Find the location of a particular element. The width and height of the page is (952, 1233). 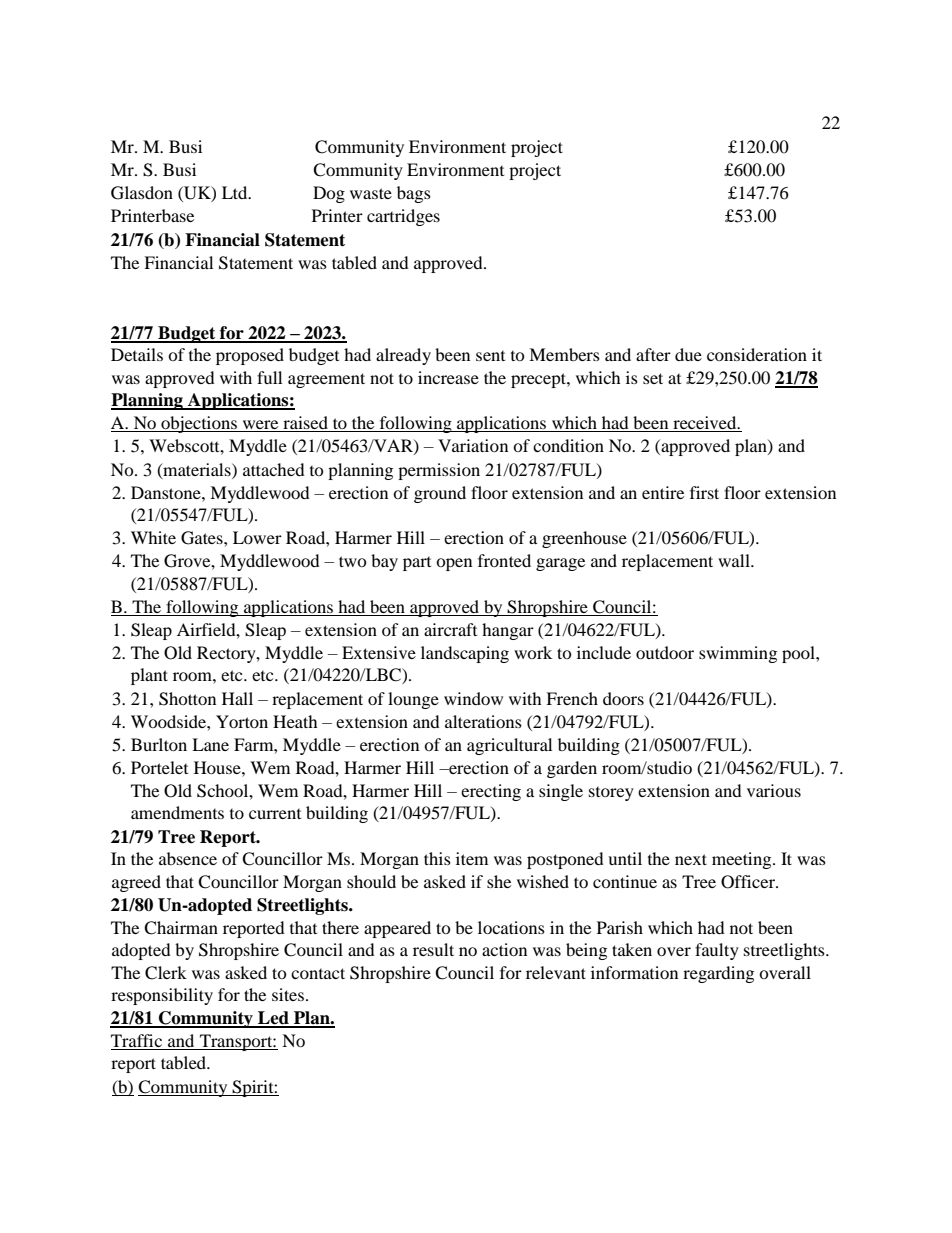

materials is located at coordinates (197, 470).
